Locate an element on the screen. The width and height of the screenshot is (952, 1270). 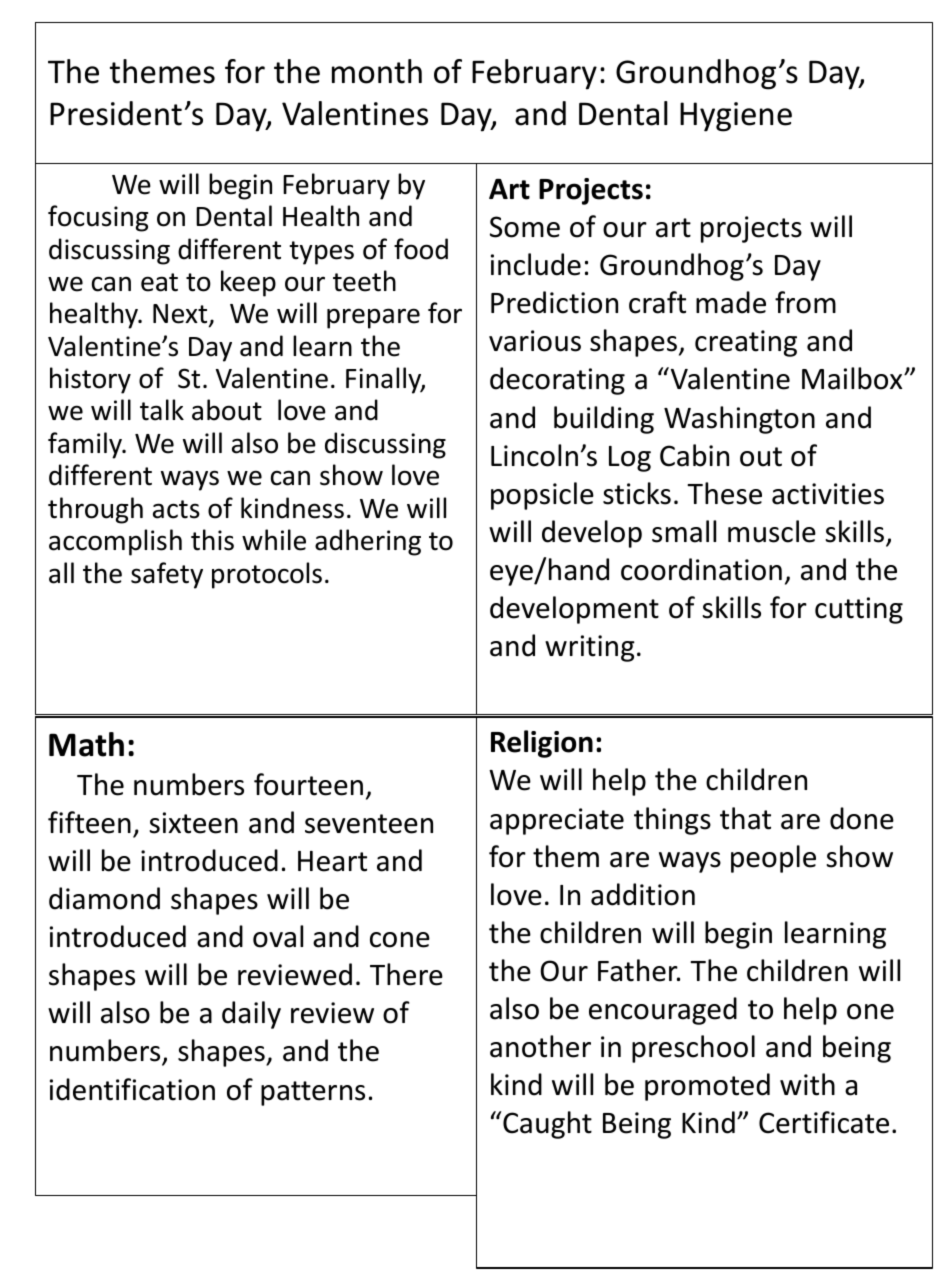
Hygiene is located at coordinates (736, 117).
